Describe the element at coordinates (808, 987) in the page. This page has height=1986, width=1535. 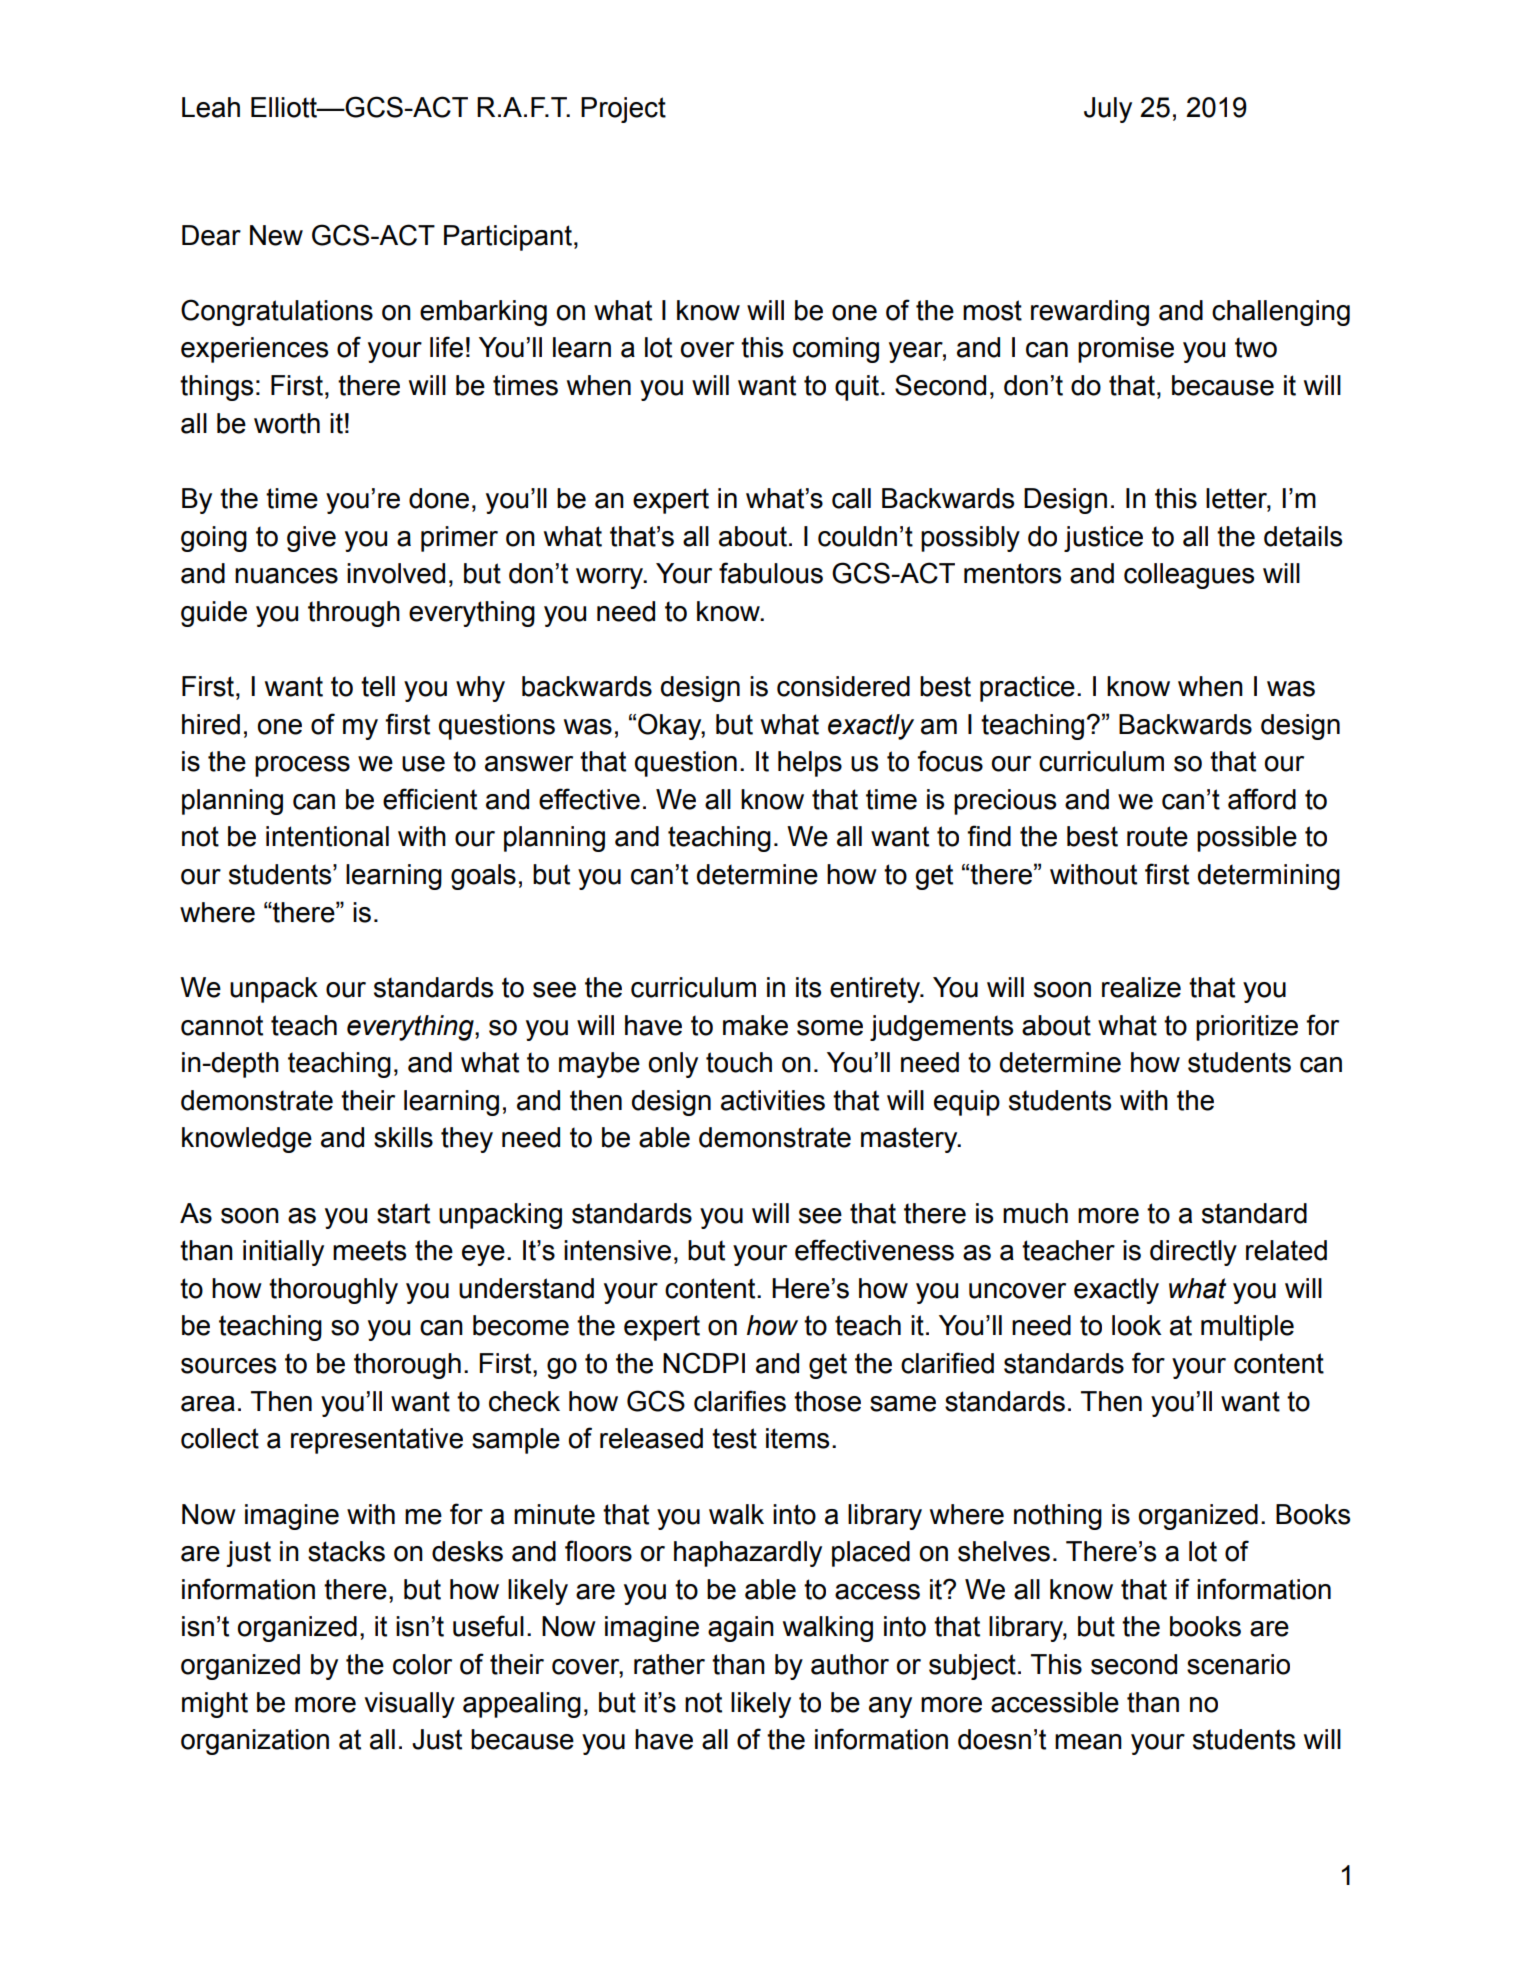
I see `its` at that location.
